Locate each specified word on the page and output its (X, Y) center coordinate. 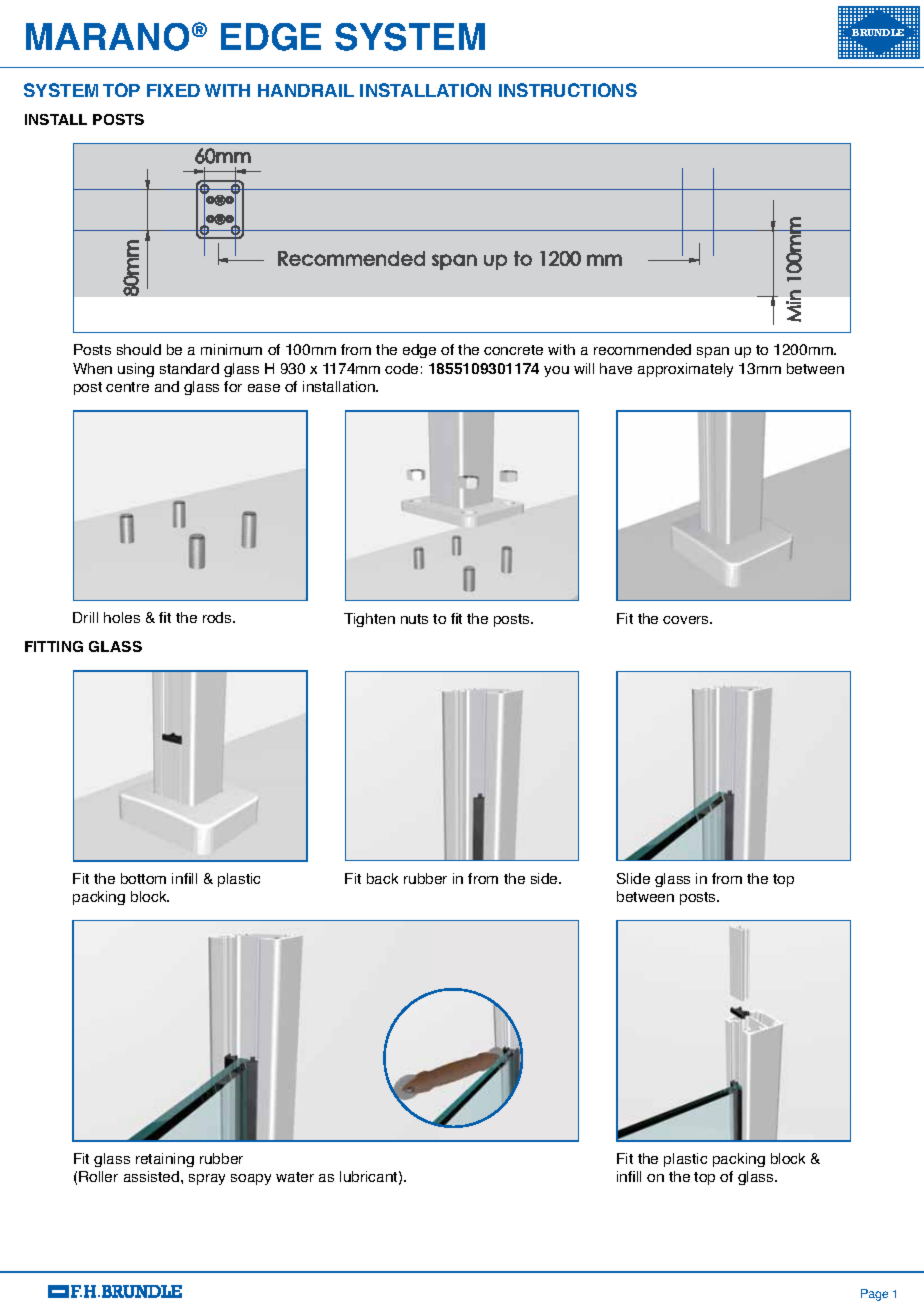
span (713, 352)
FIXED (173, 90)
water (295, 1177)
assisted (151, 1176)
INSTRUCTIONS (568, 90)
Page (874, 1295)
